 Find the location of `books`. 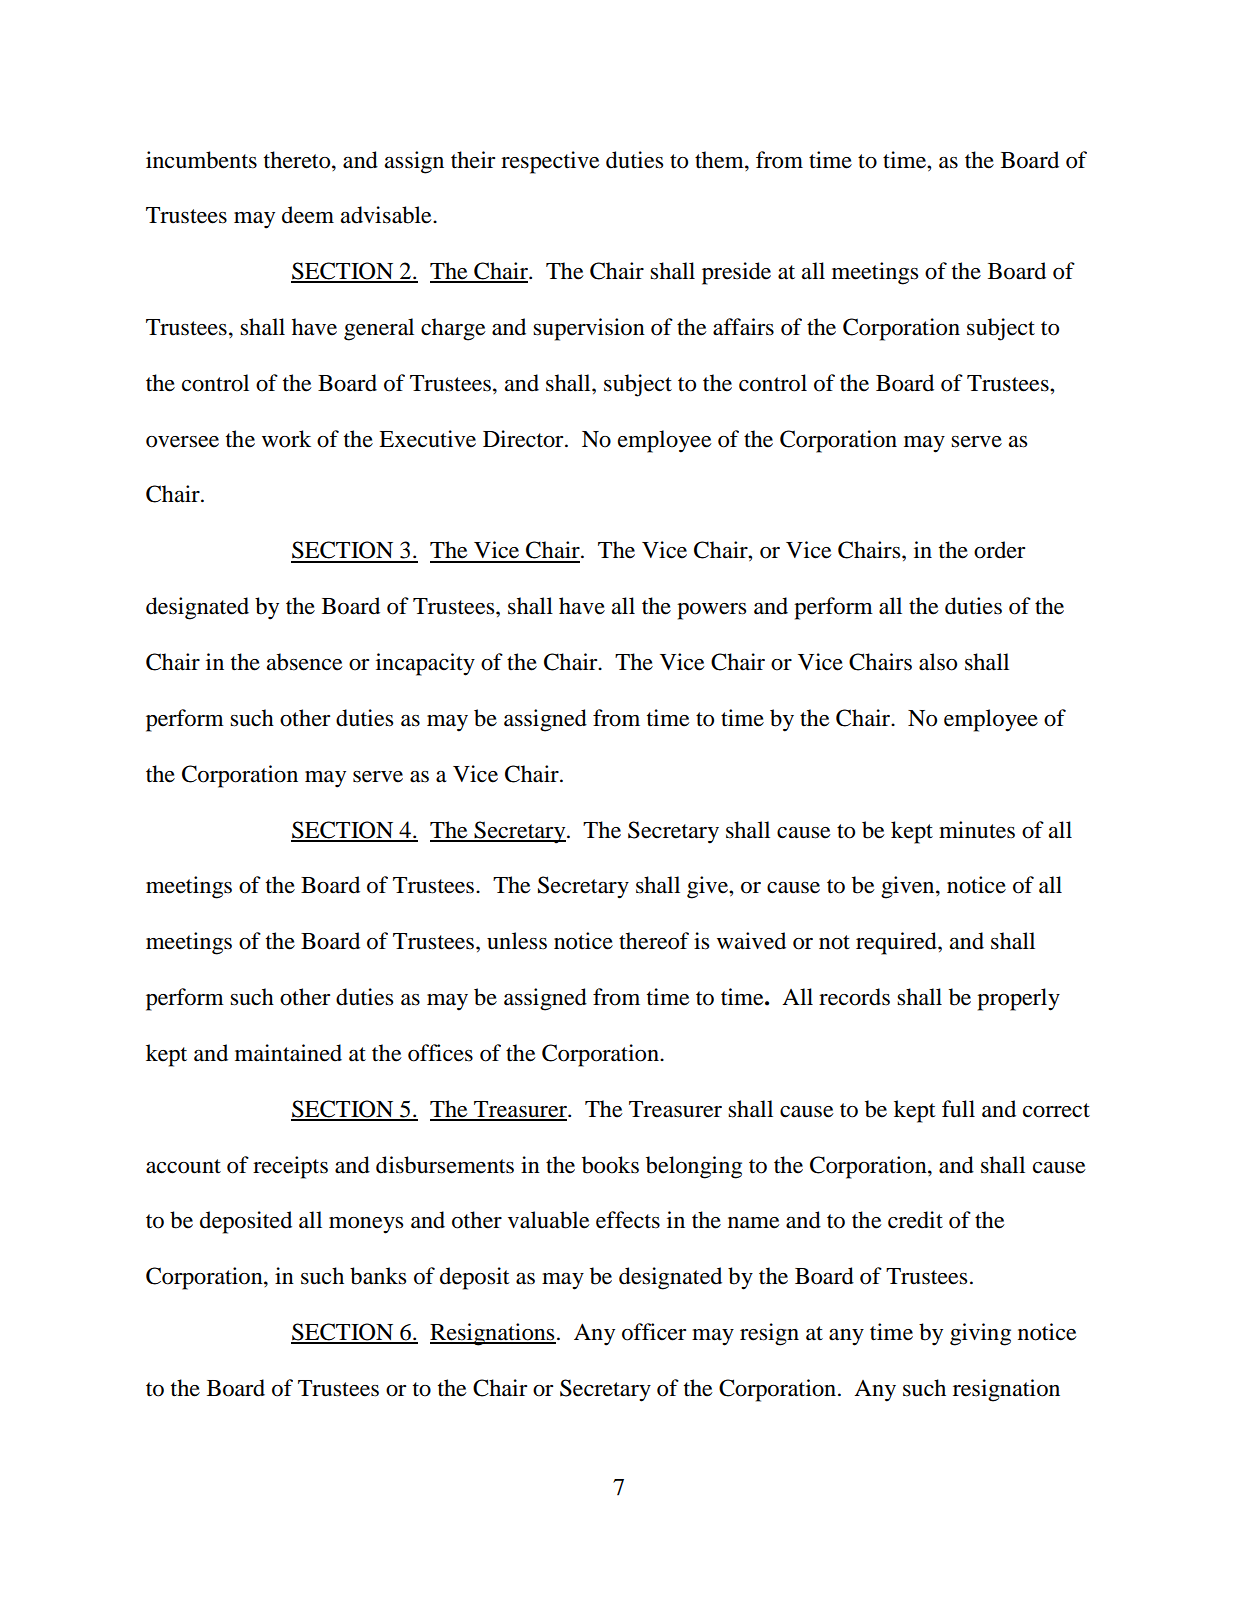

books is located at coordinates (610, 1165).
